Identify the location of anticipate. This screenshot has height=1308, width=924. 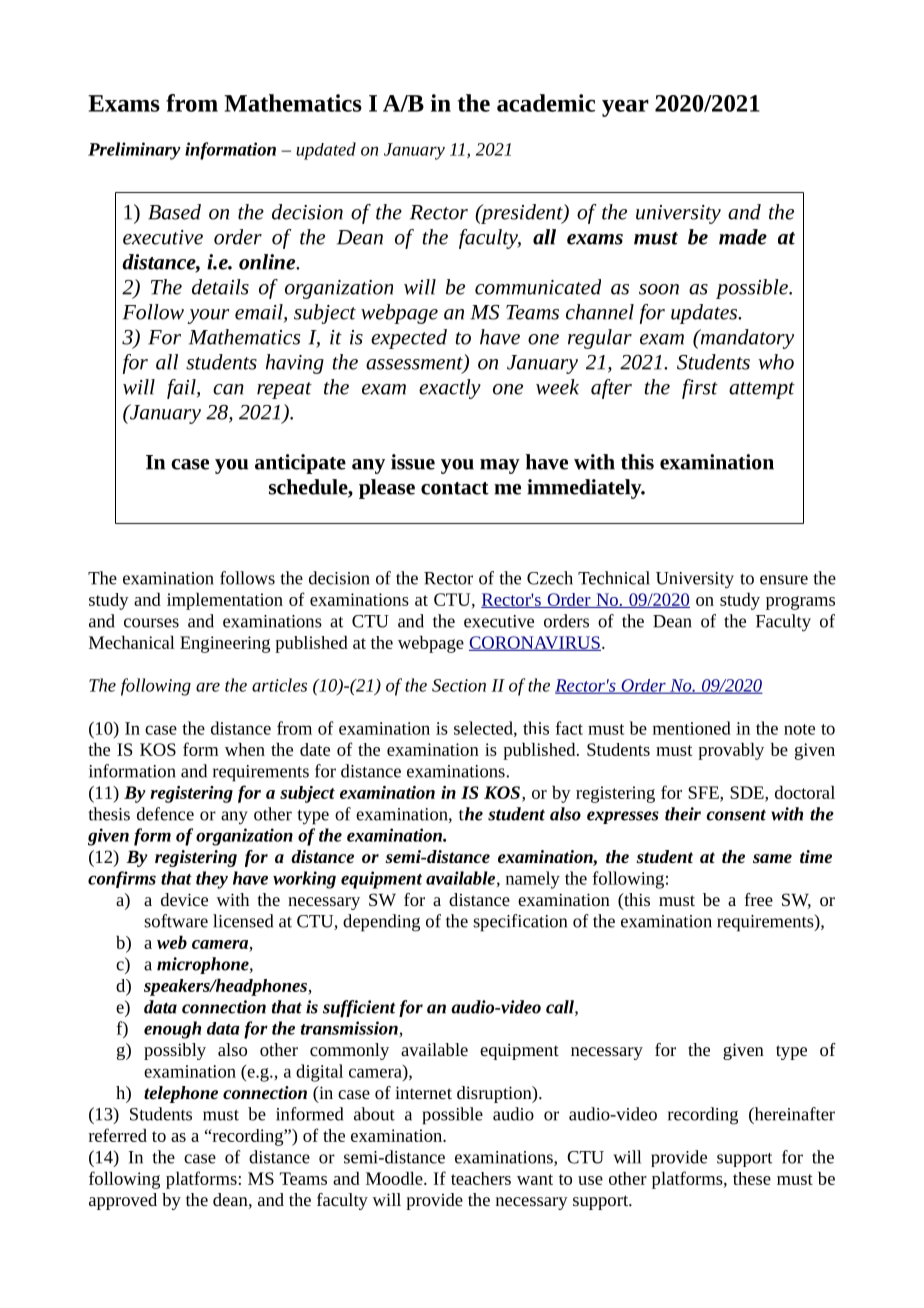
(300, 464).
